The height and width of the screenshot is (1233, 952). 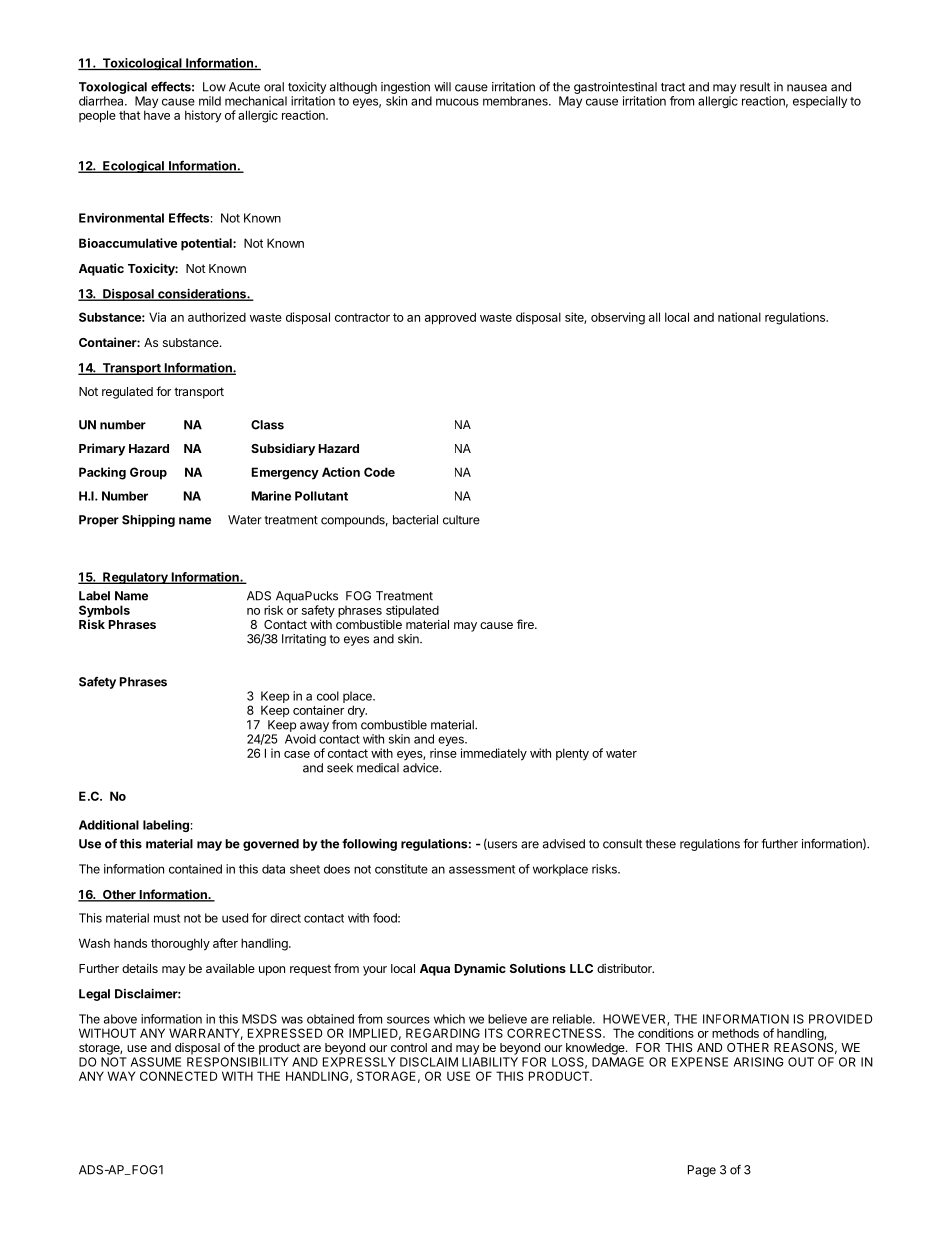 What do you see at coordinates (739, 317) in the screenshot?
I see `national` at bounding box center [739, 317].
